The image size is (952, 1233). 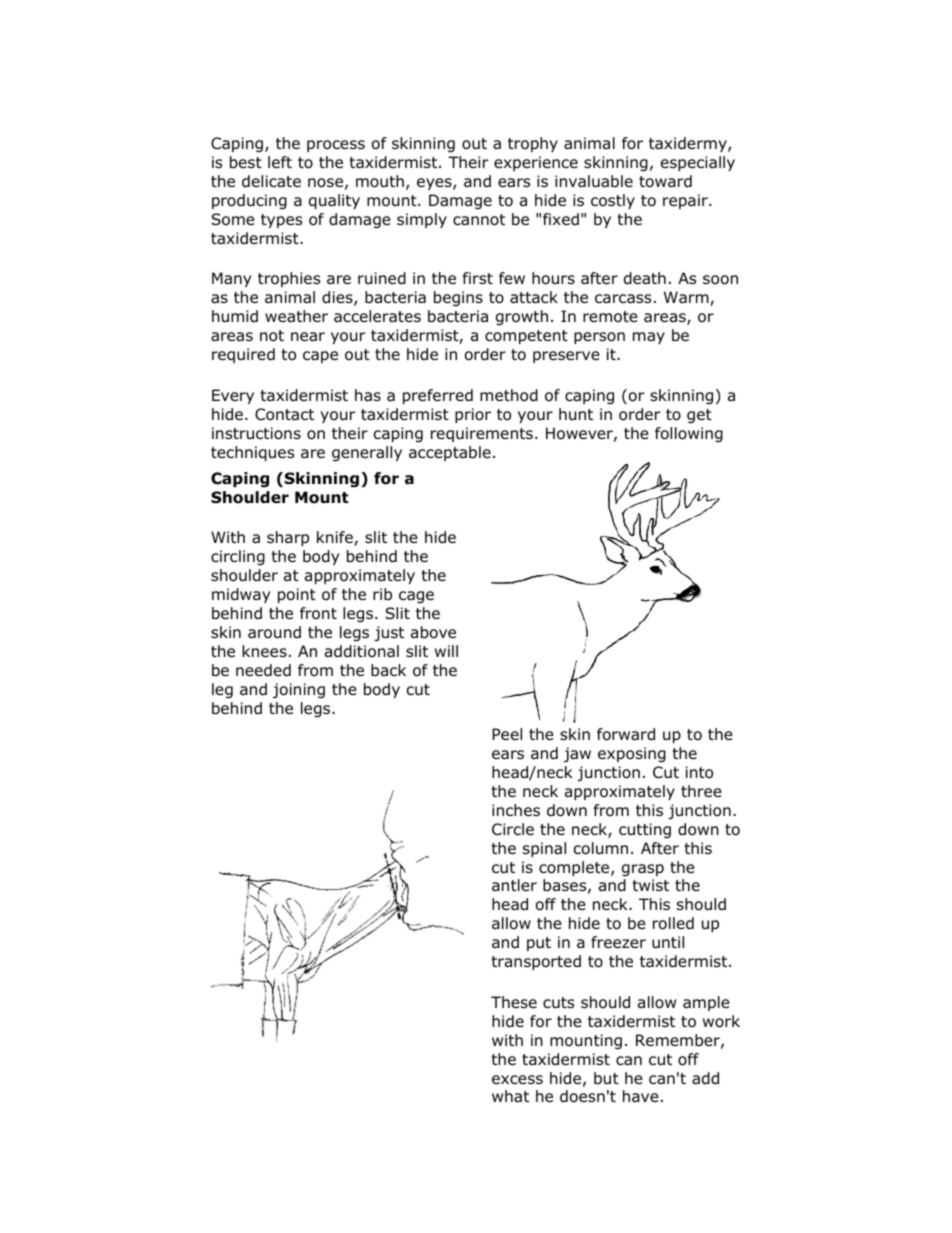 What do you see at coordinates (479, 220) in the image?
I see `cannot` at bounding box center [479, 220].
